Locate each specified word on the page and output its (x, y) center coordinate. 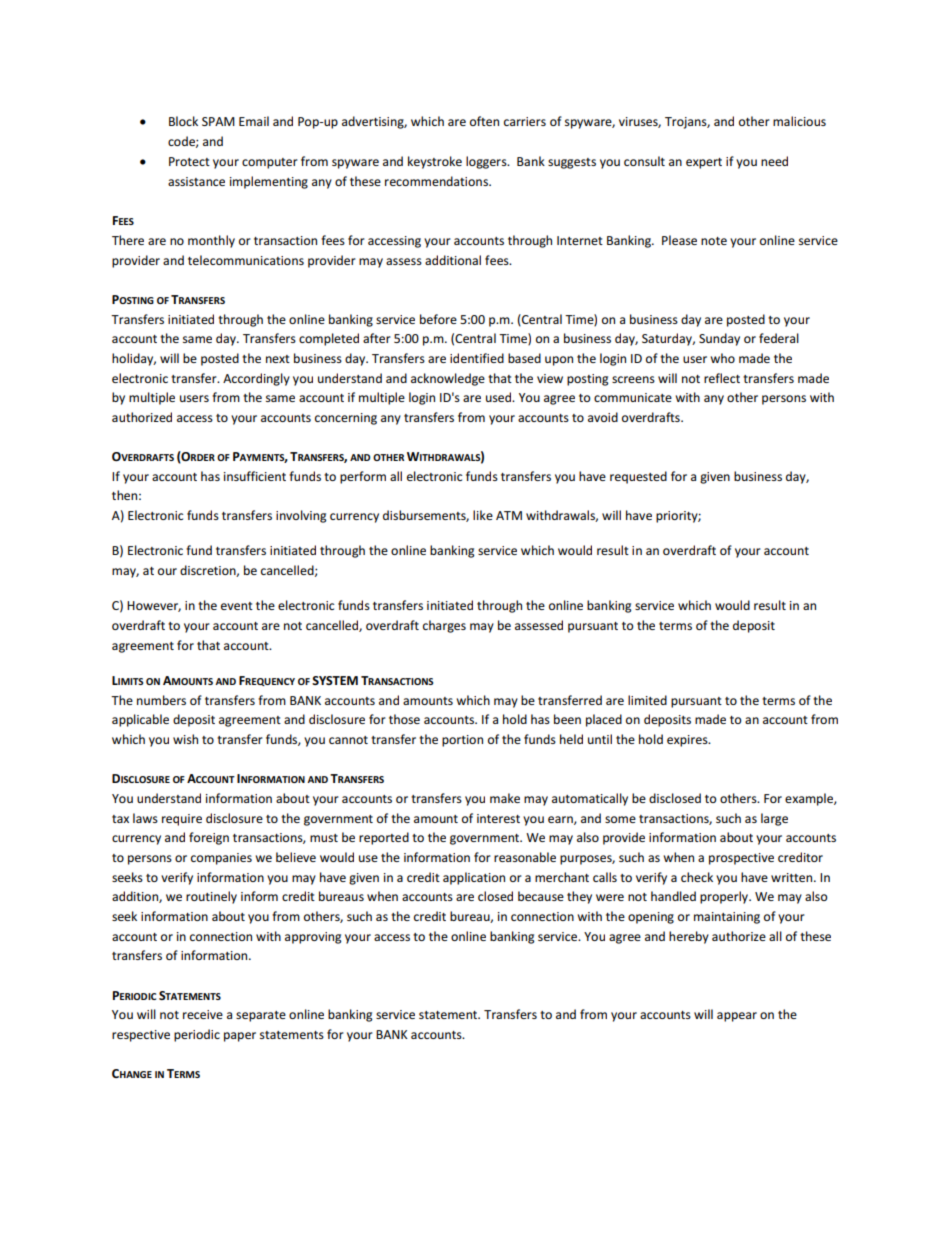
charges (444, 626)
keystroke (435, 162)
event (237, 606)
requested (638, 477)
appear (737, 1017)
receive (203, 1014)
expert (704, 163)
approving (313, 938)
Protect (189, 161)
